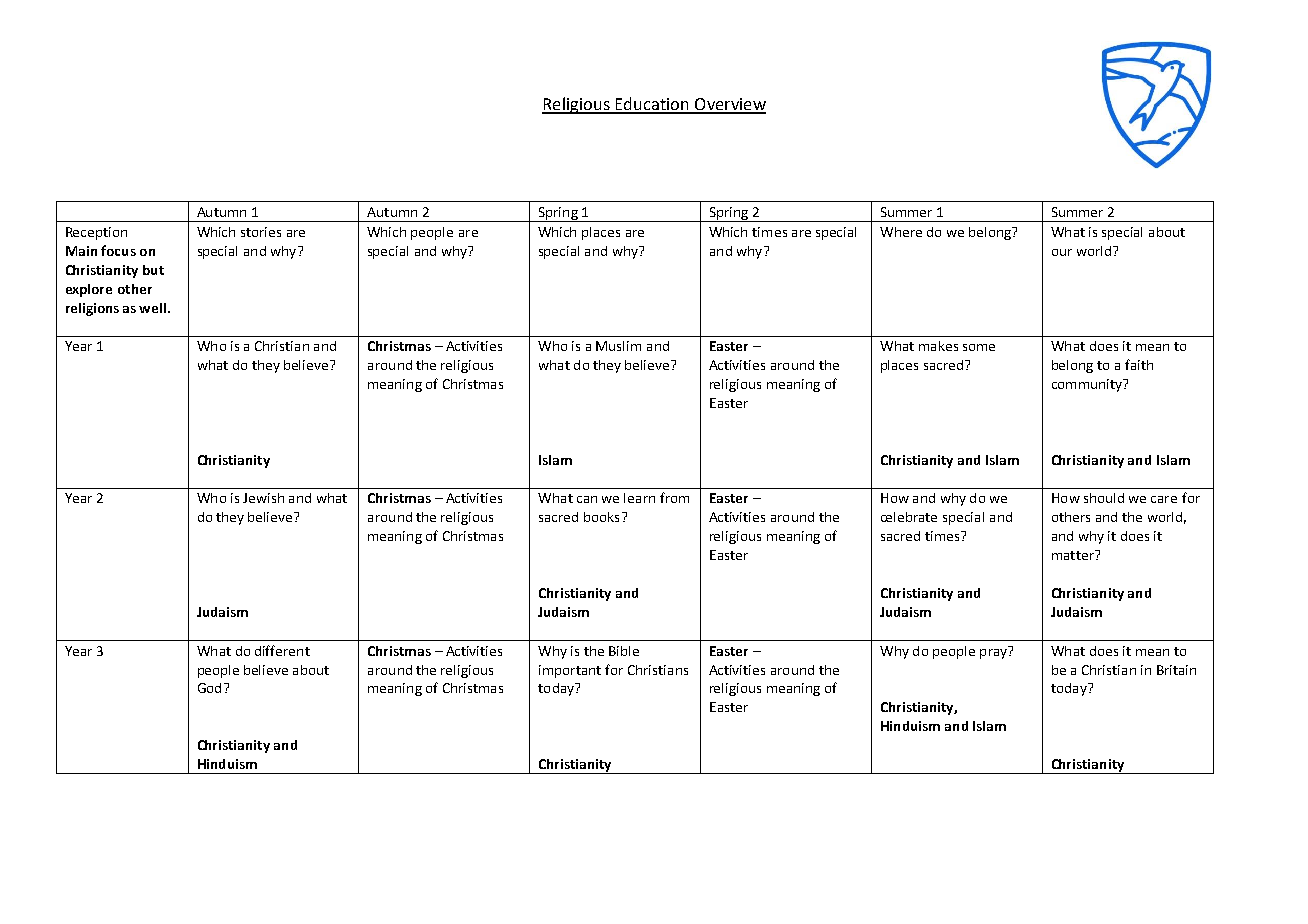  I want to click on should, so click(1104, 498).
